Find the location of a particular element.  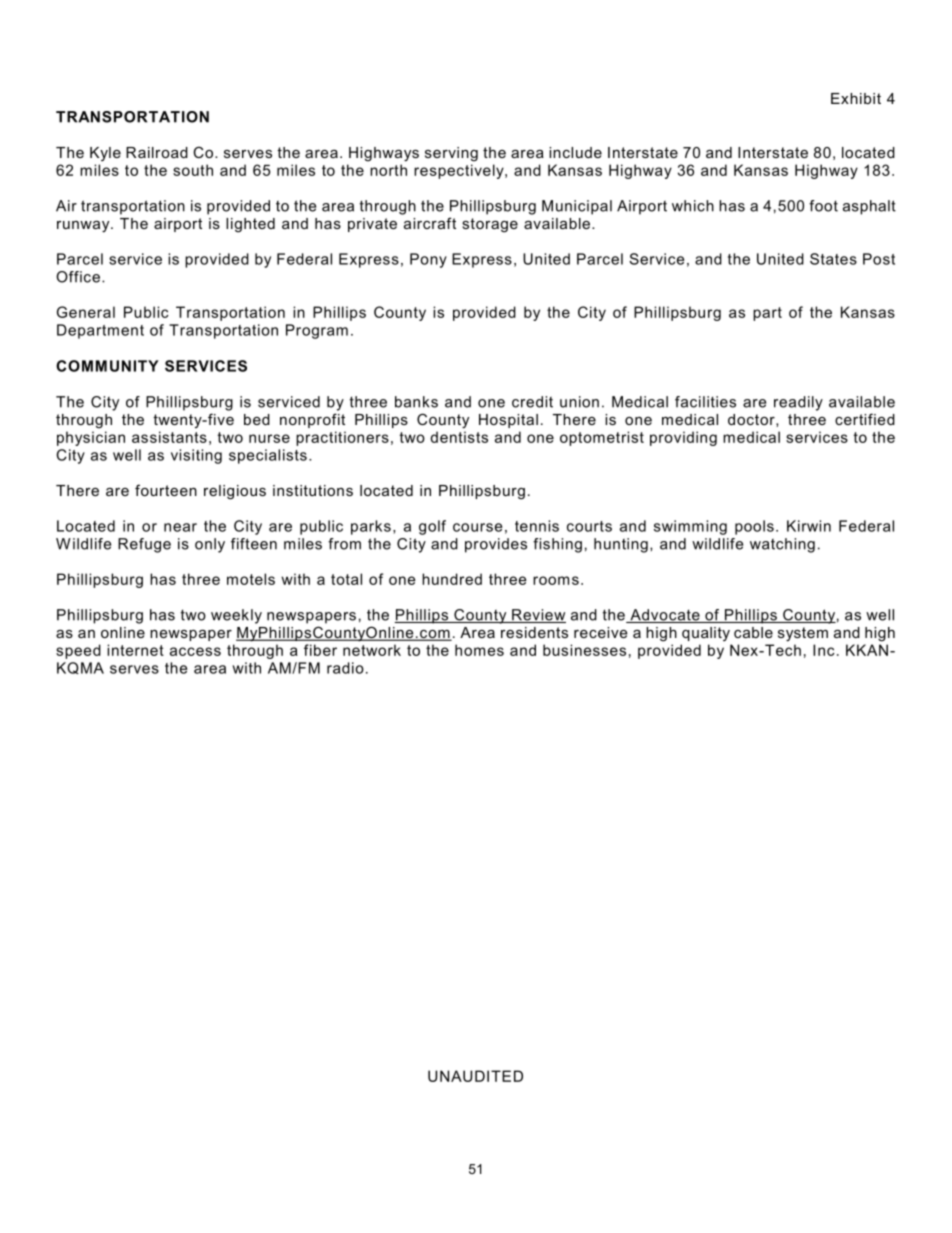

system is located at coordinates (803, 634).
